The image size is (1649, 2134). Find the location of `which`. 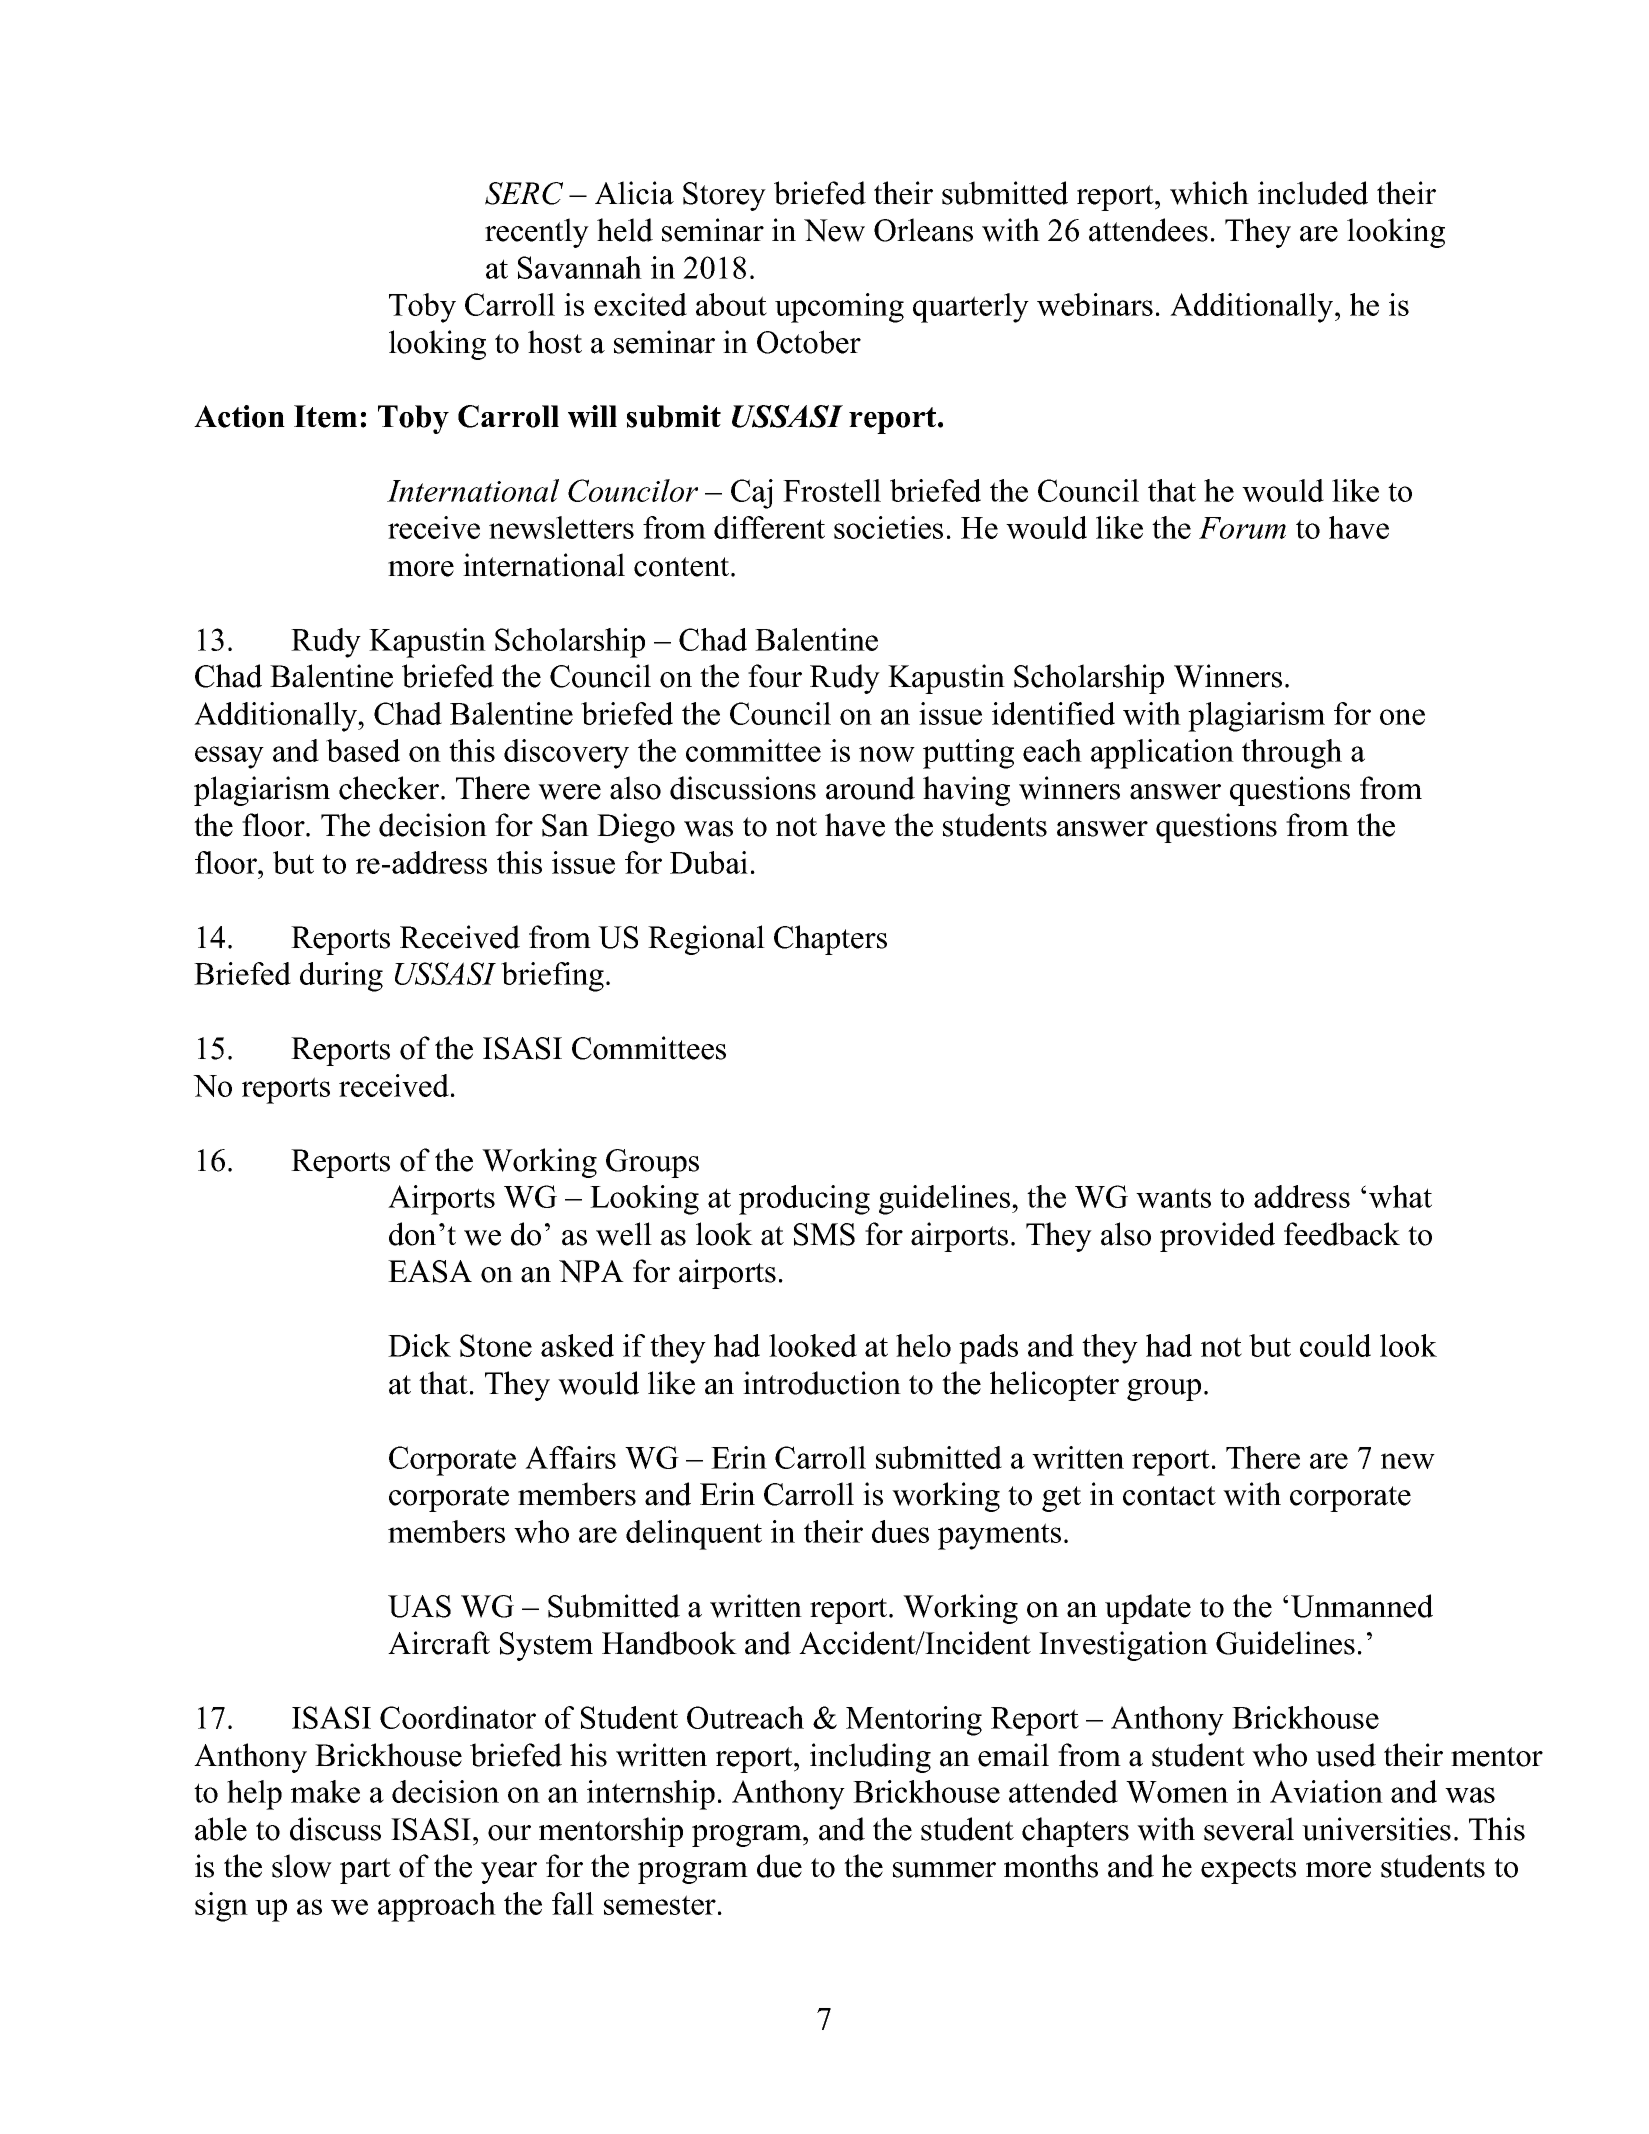

which is located at coordinates (1209, 193).
